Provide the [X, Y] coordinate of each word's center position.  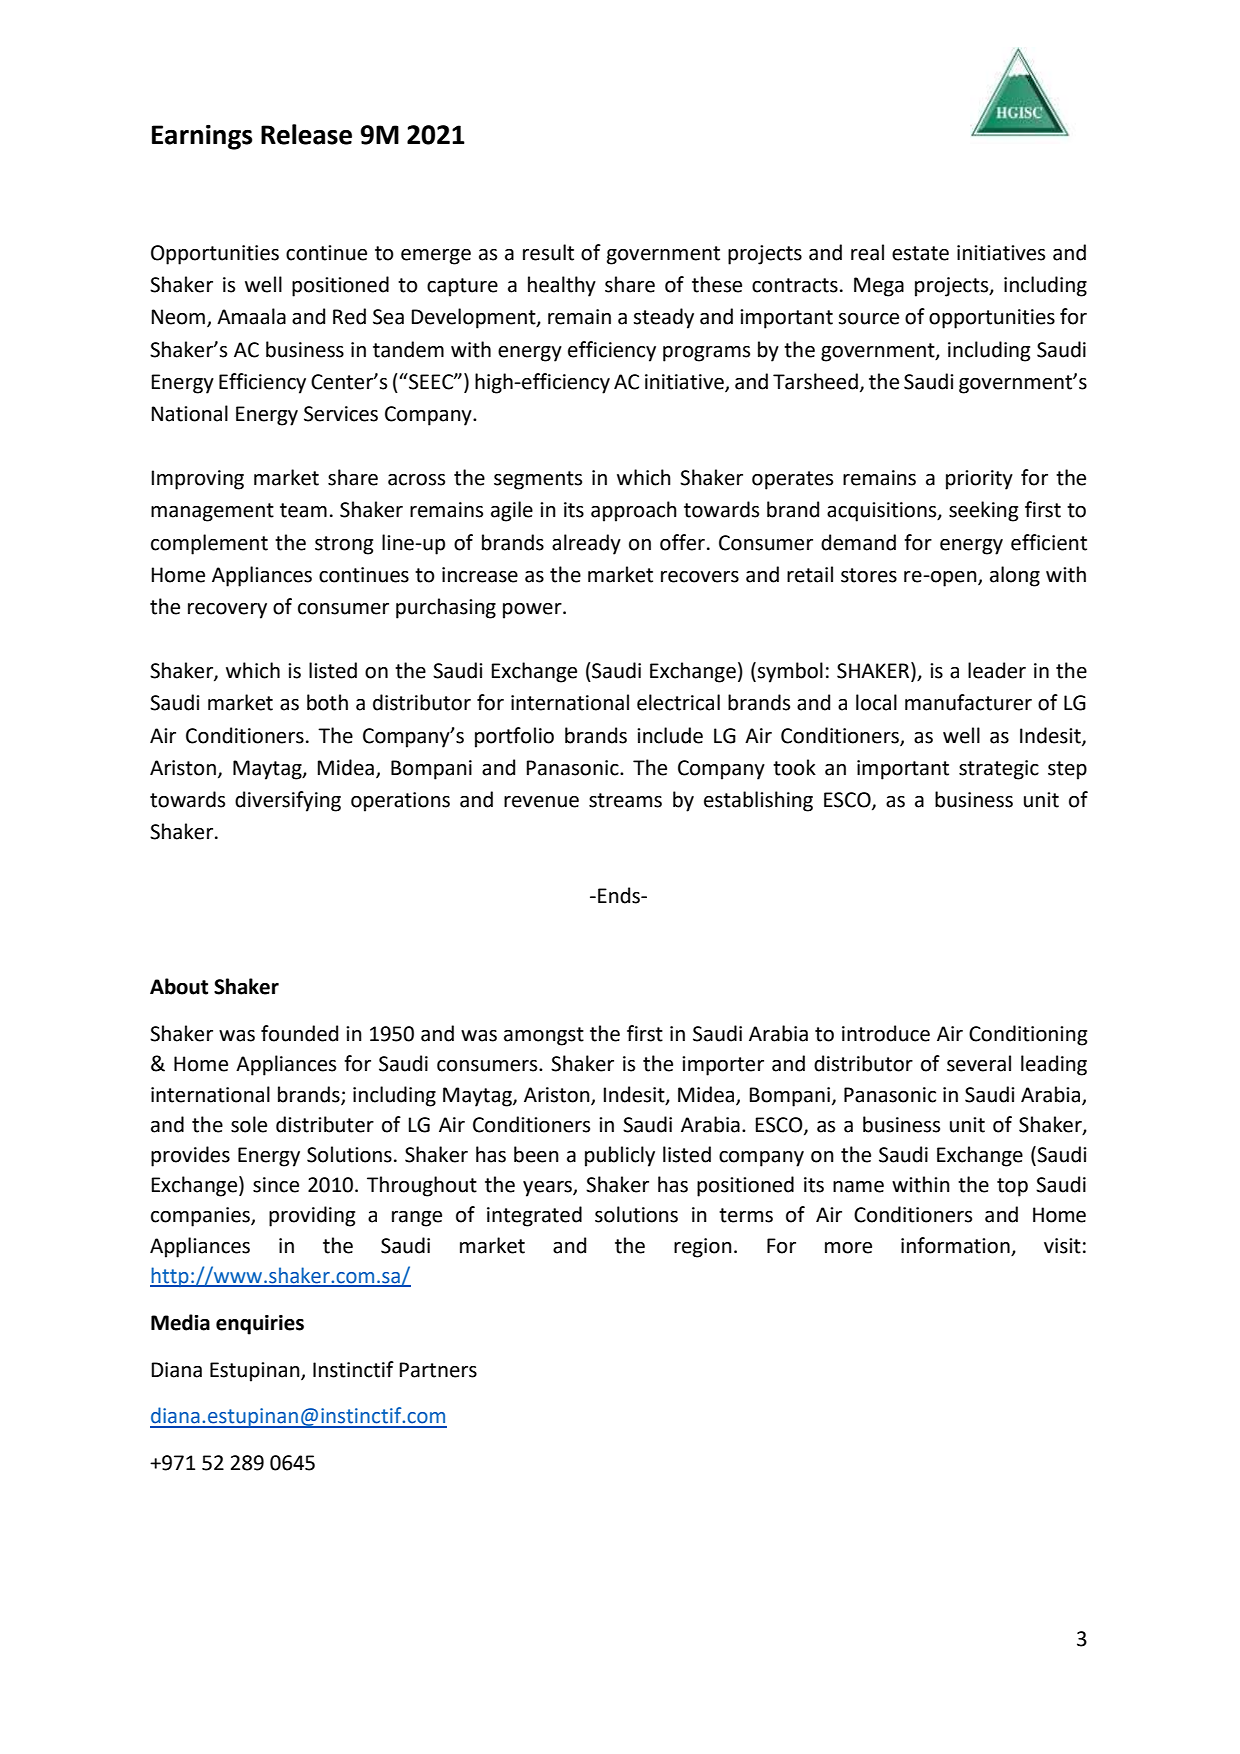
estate [920, 253]
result [548, 252]
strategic [999, 770]
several [979, 1063]
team [303, 510]
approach [634, 511]
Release [306, 134]
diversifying [288, 801]
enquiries [260, 1325]
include [670, 735]
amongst [544, 1036]
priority [979, 480]
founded [299, 1033]
